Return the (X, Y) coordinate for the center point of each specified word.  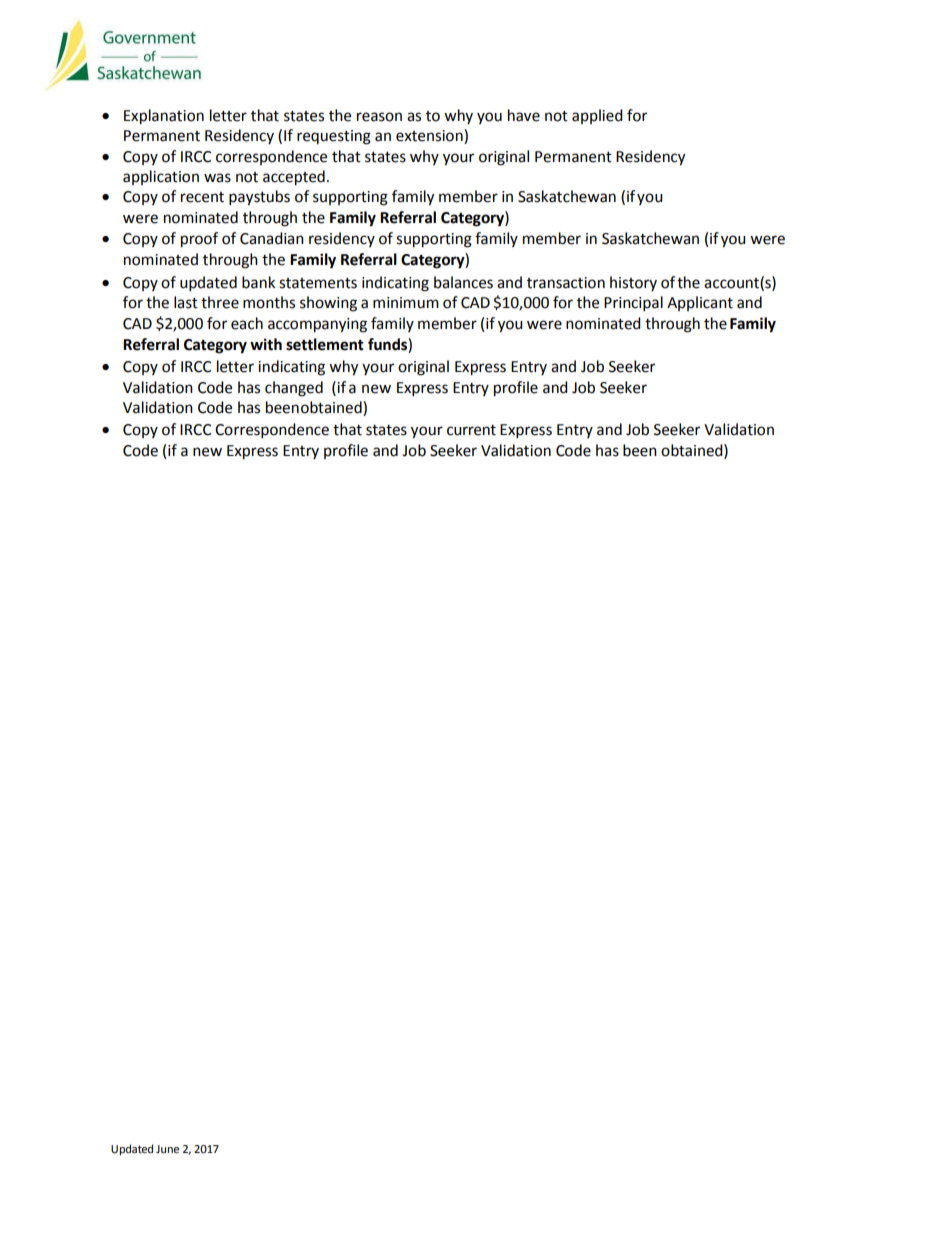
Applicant (700, 303)
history (633, 283)
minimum (406, 303)
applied (597, 116)
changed (294, 389)
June (167, 1149)
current (471, 430)
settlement (325, 344)
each (247, 323)
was (217, 178)
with (266, 344)
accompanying (317, 325)
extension (430, 136)
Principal (633, 304)
